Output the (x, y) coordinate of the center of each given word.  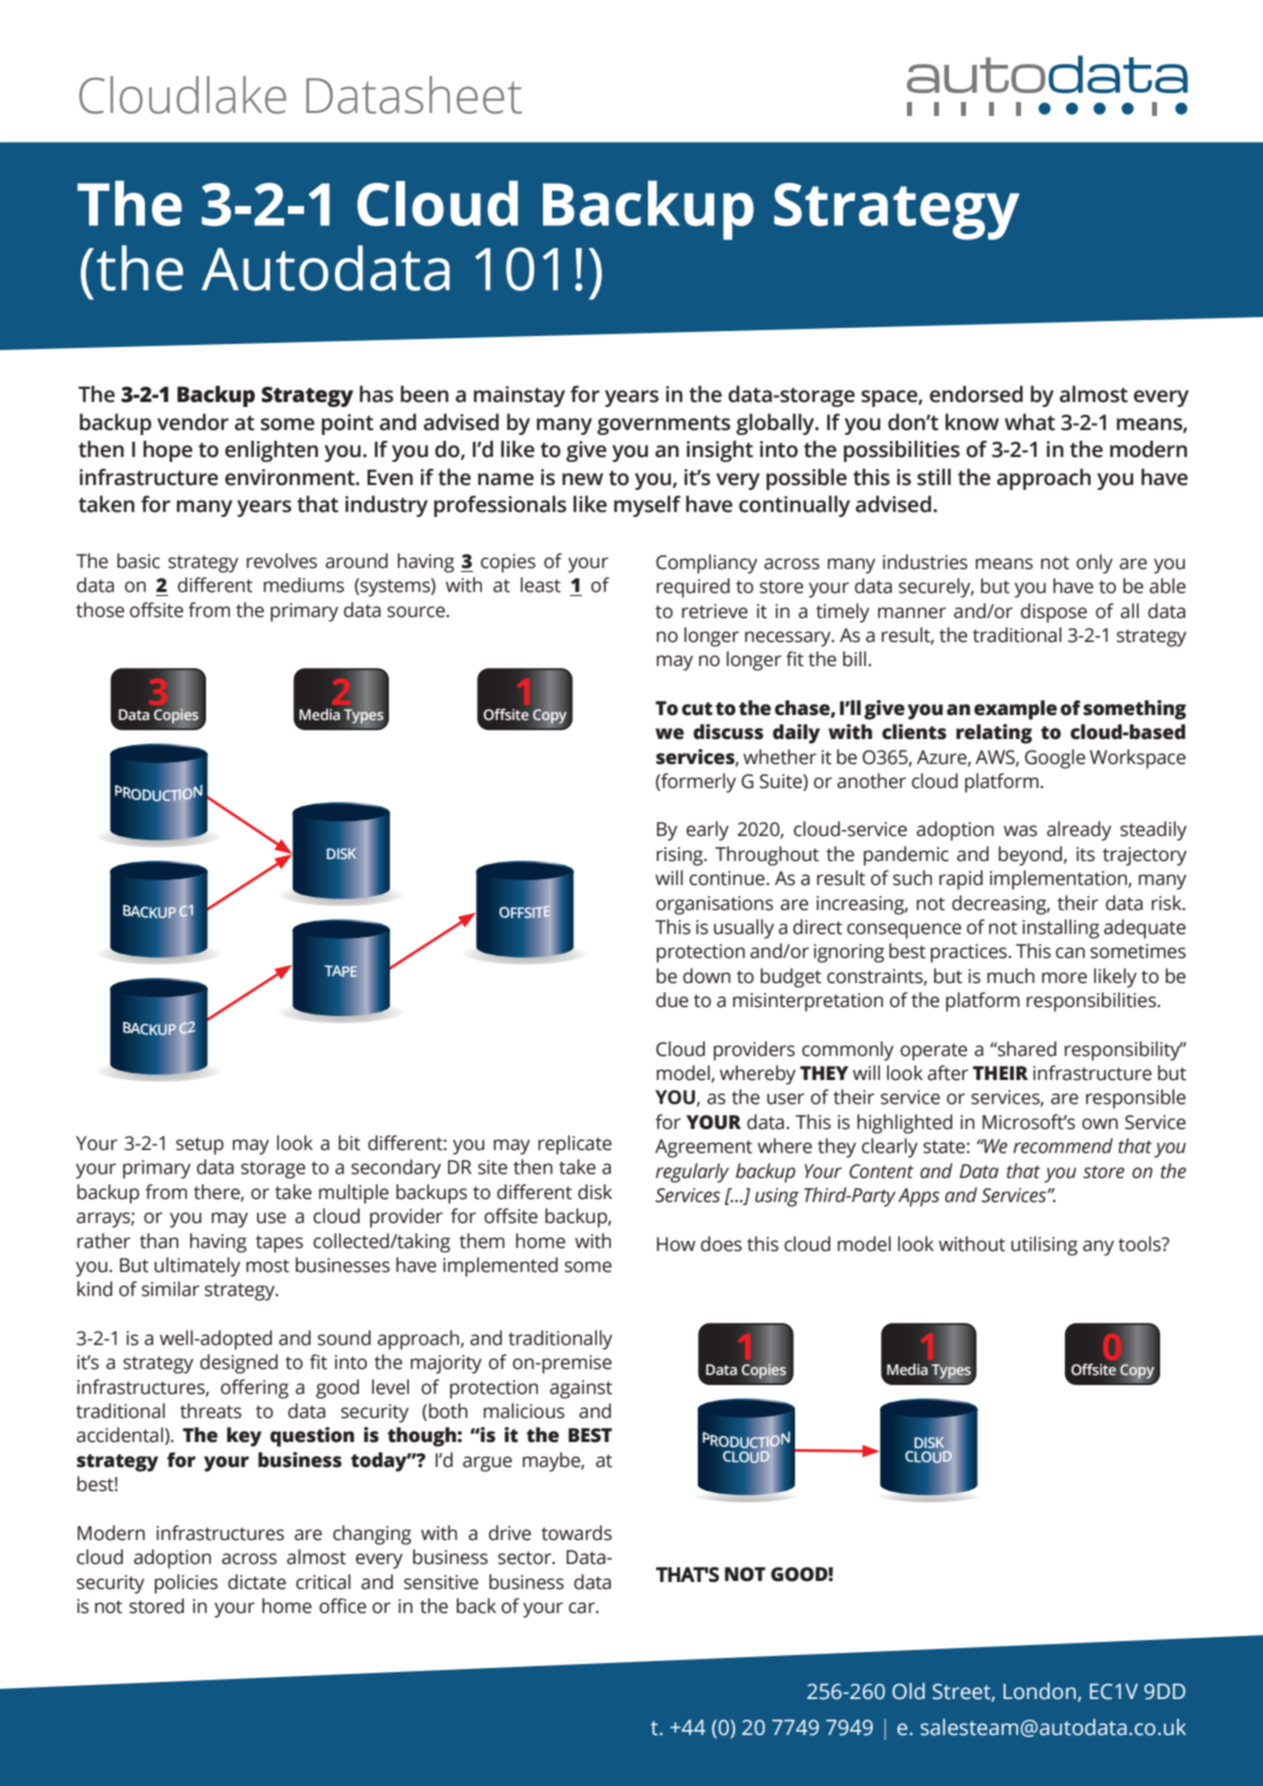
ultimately (197, 1267)
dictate (257, 1582)
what (1030, 422)
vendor (193, 422)
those (100, 610)
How (676, 1244)
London (1039, 1691)
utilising (1044, 1246)
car (583, 1608)
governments (663, 425)
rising (681, 856)
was (1020, 831)
